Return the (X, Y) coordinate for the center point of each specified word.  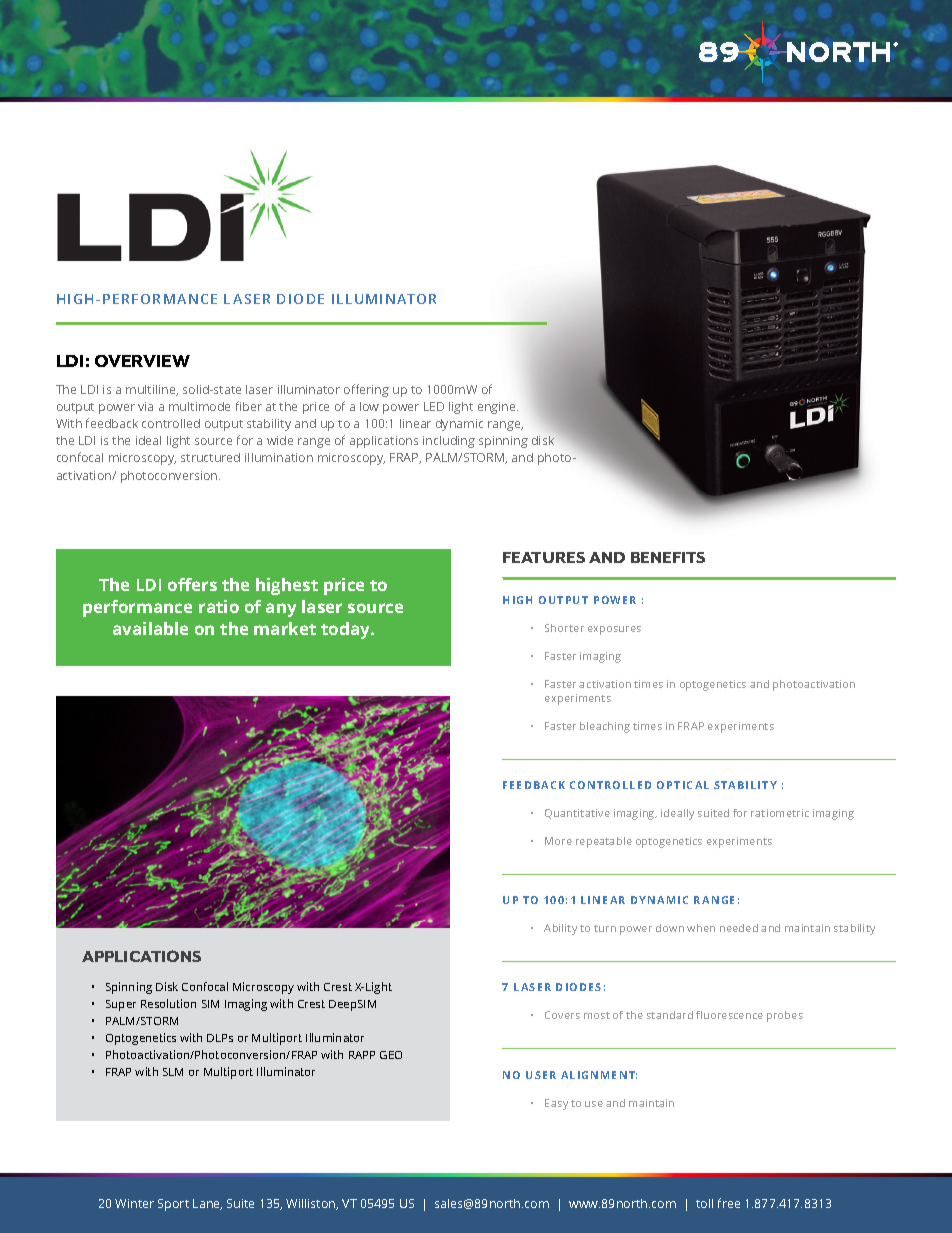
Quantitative (577, 814)
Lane (207, 1204)
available (150, 628)
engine (498, 408)
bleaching (605, 727)
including (449, 442)
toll (704, 1203)
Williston (312, 1204)
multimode (199, 406)
